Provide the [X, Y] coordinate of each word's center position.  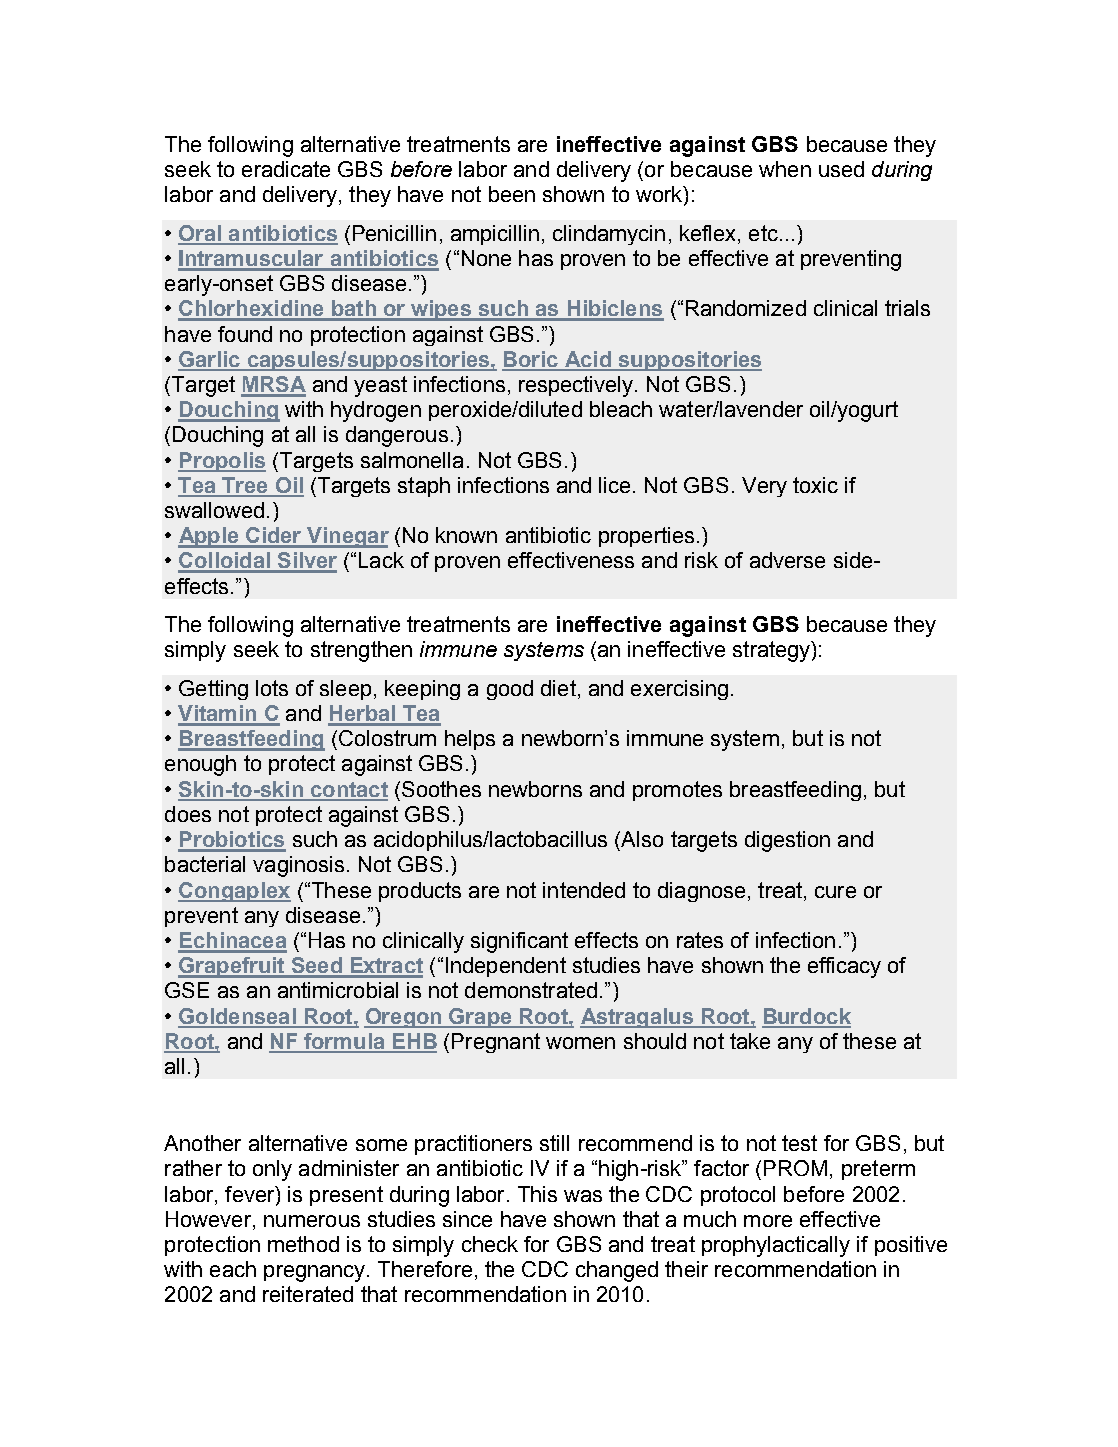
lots [272, 688]
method [303, 1244]
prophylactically [776, 1246]
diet [558, 688]
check [490, 1244]
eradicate [286, 169]
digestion [787, 841]
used [841, 169]
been [512, 194]
